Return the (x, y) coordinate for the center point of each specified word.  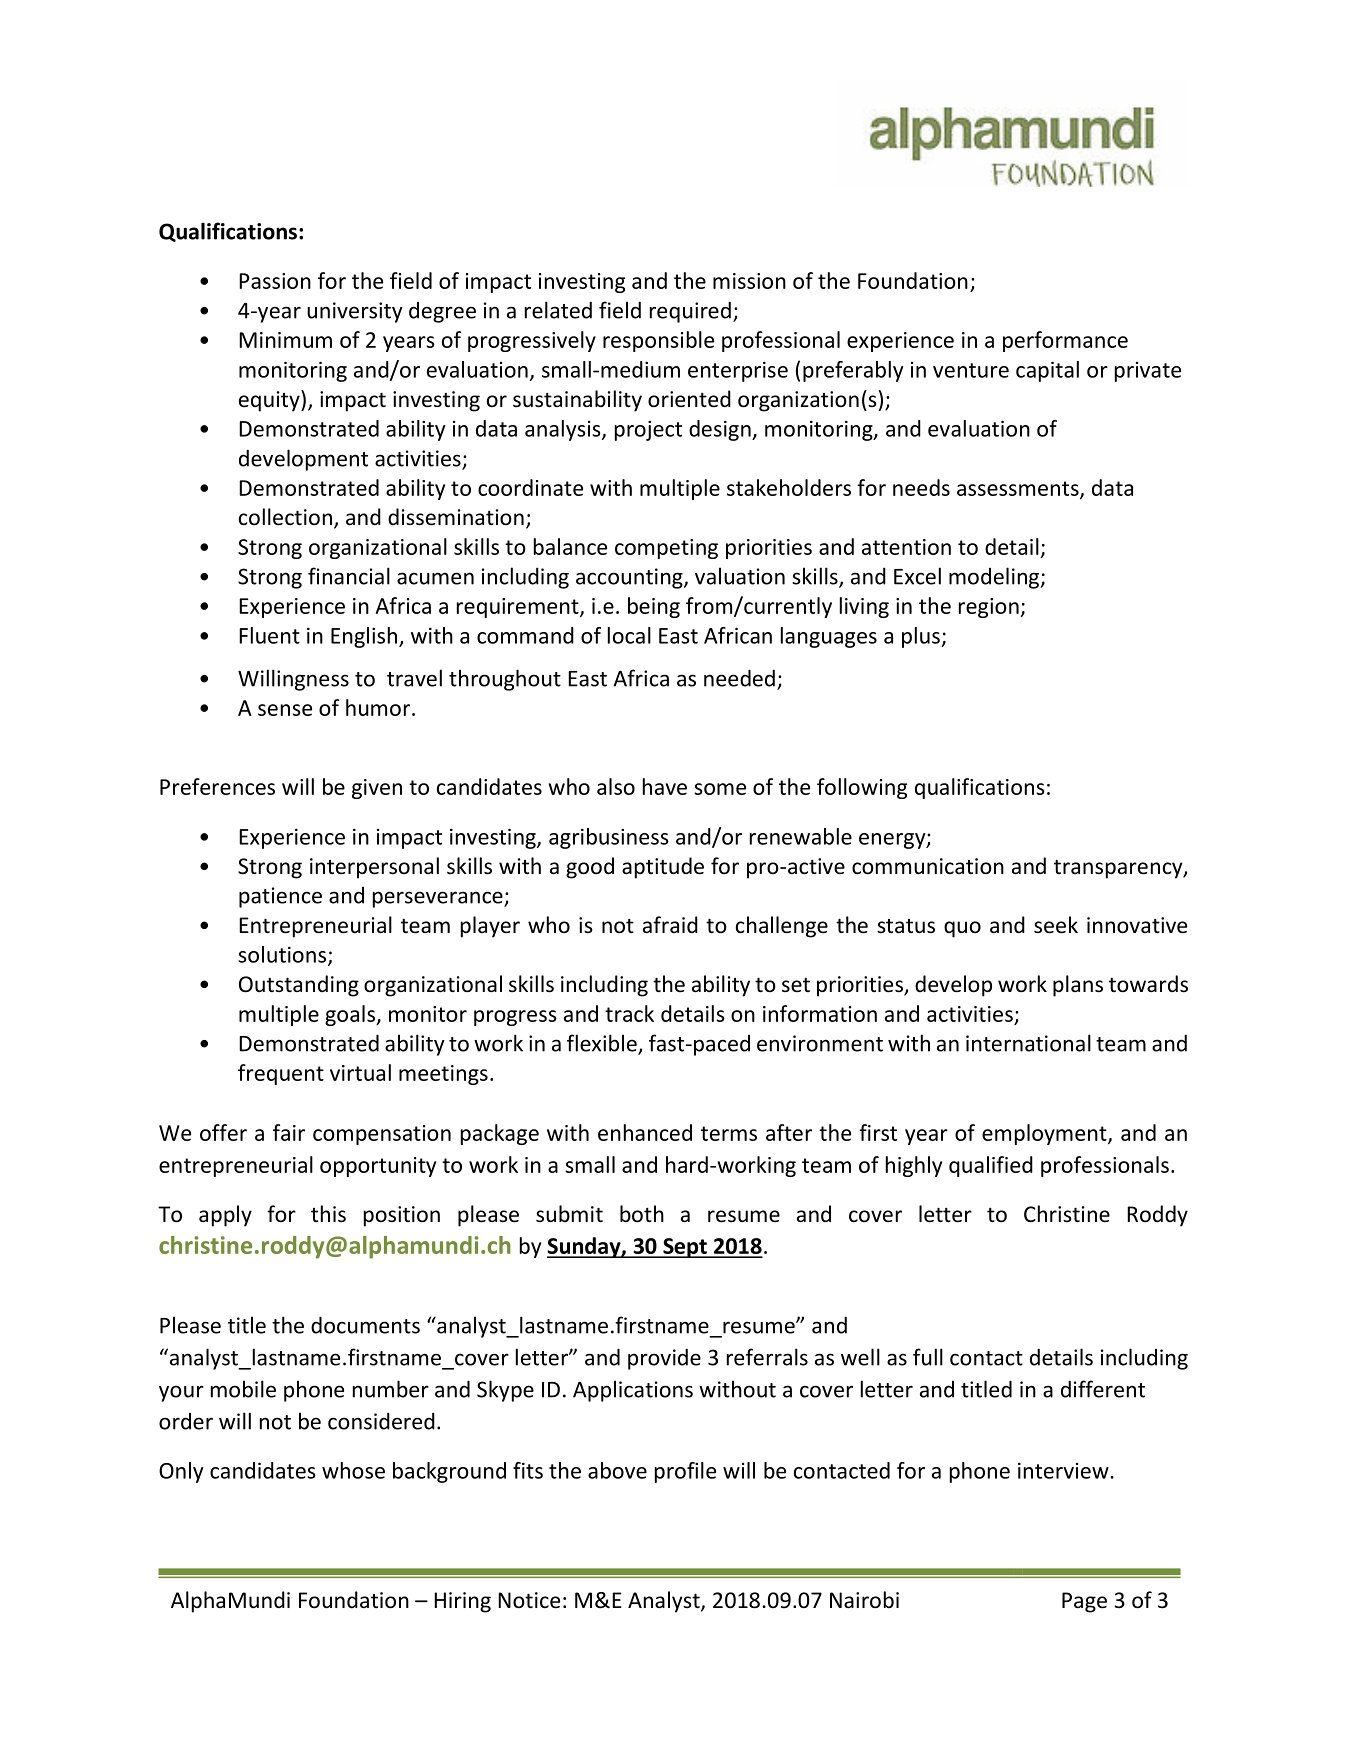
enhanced (645, 1132)
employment (1045, 1134)
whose (353, 1470)
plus (922, 637)
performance (1065, 341)
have (665, 786)
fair (289, 1132)
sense (285, 710)
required (690, 312)
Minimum (285, 340)
